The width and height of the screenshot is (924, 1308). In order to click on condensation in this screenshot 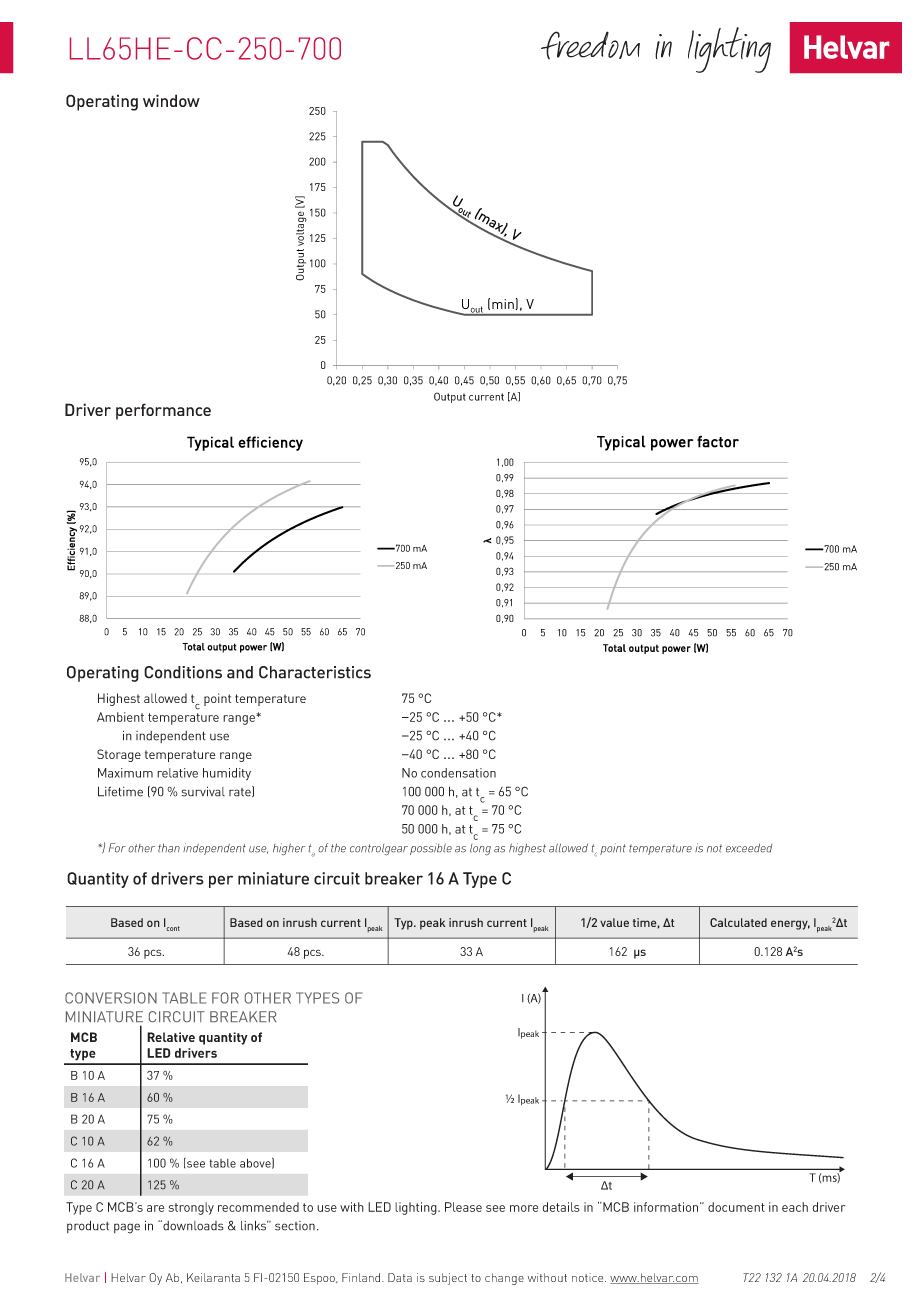, I will do `click(458, 773)`.
